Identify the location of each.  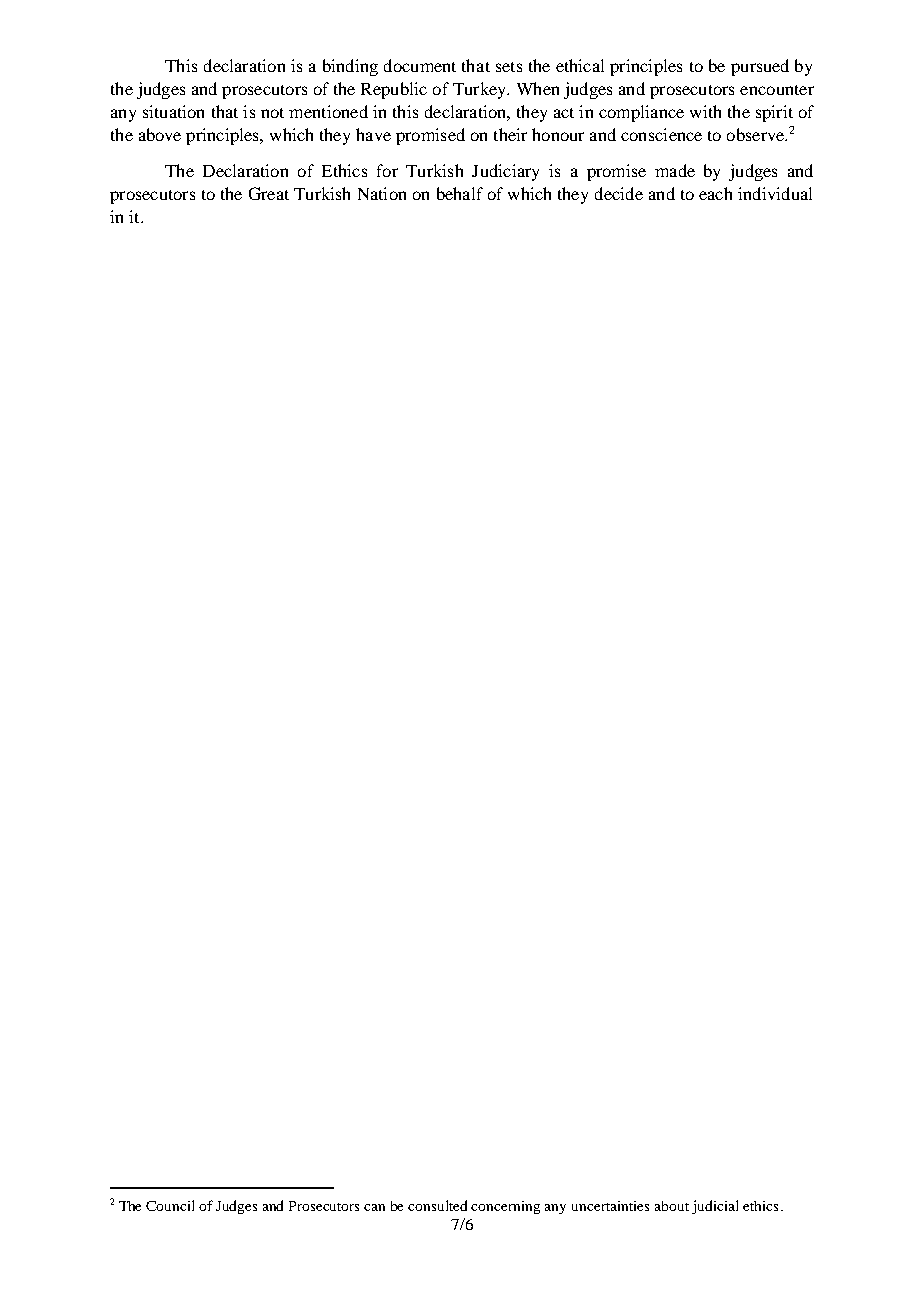
(715, 193).
